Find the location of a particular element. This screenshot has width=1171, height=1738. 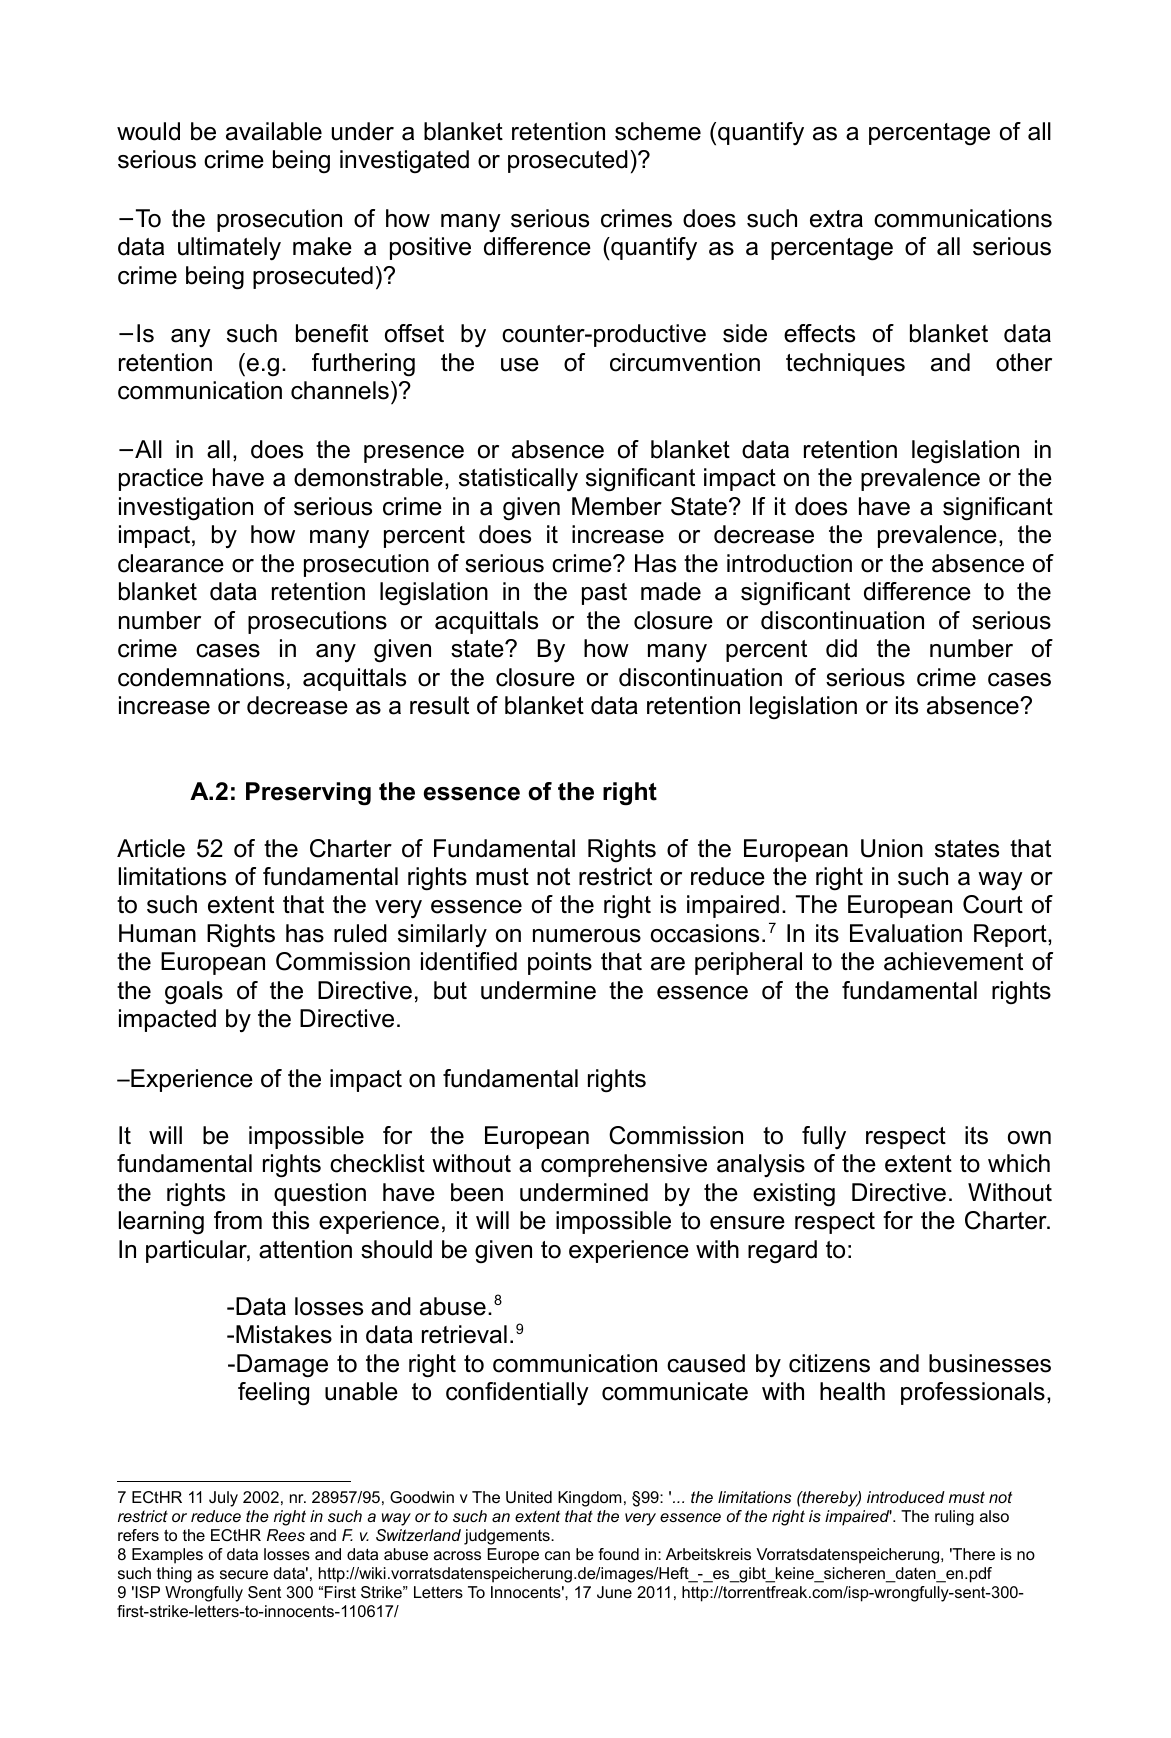

secure is located at coordinates (244, 1574).
